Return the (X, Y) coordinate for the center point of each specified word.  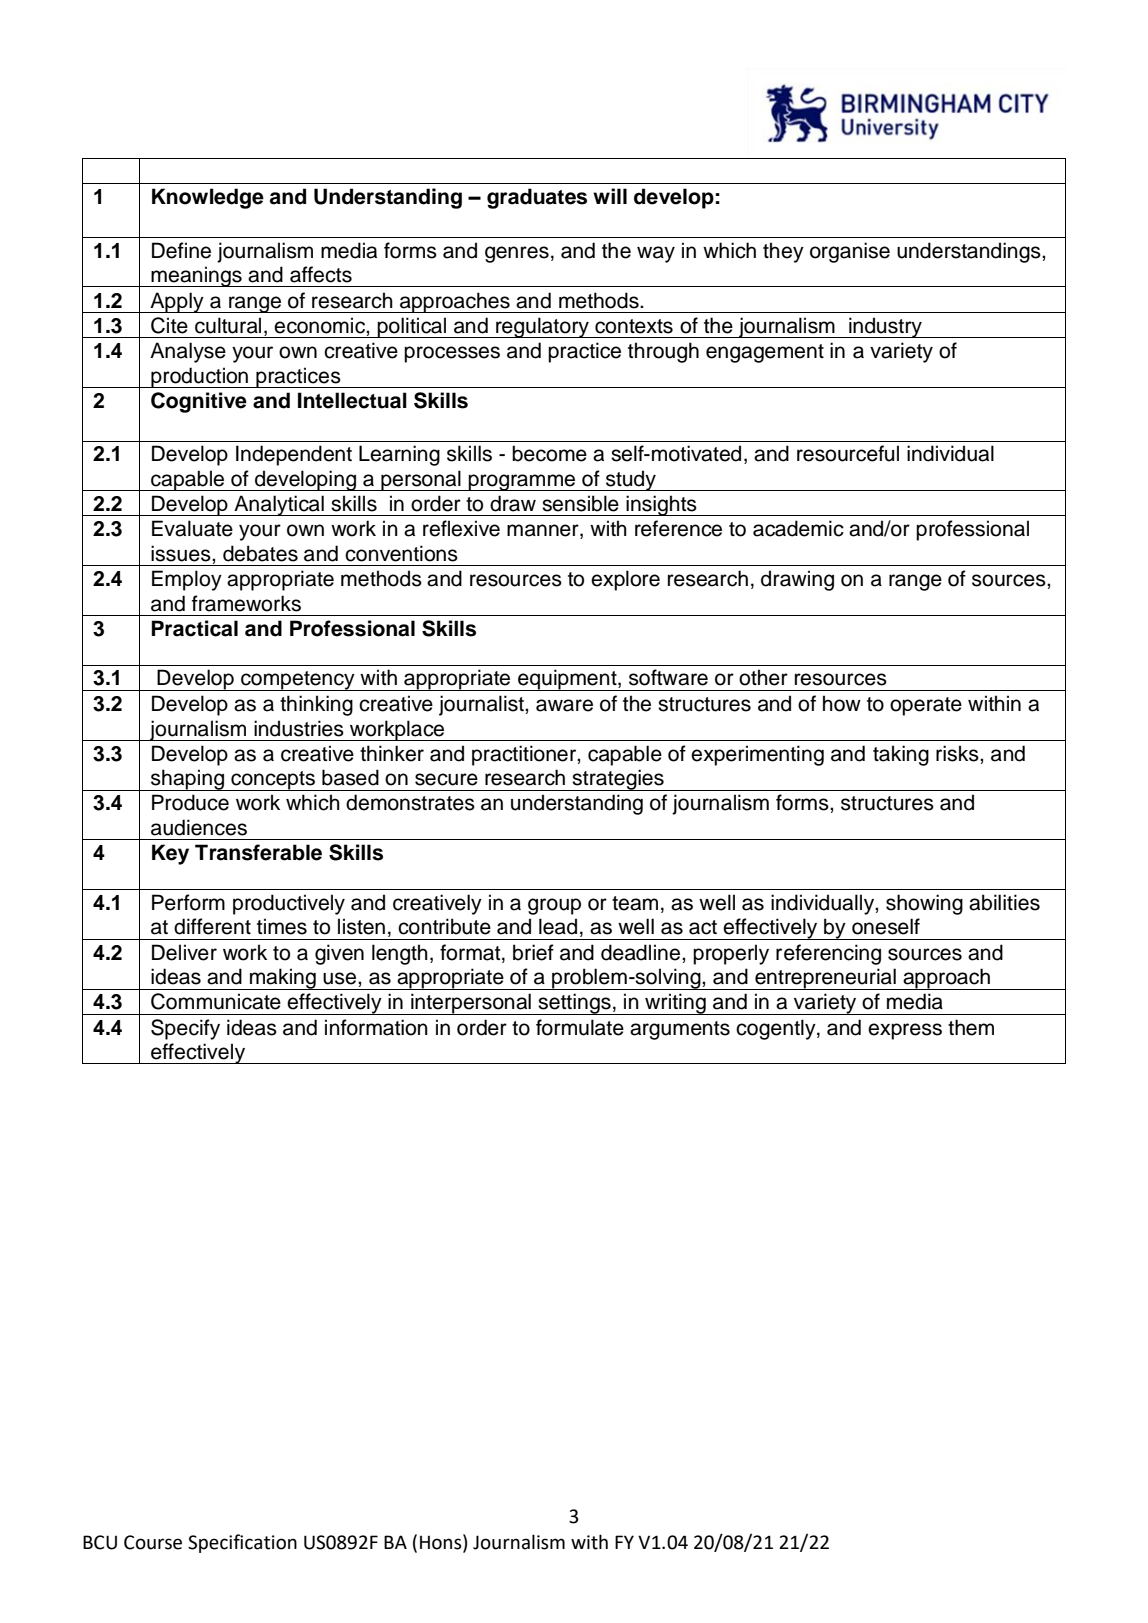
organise (850, 252)
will (610, 196)
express (905, 1031)
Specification (242, 1543)
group (554, 906)
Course (153, 1542)
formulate (580, 1027)
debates (260, 553)
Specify (185, 1029)
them (971, 1027)
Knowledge (208, 198)
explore (625, 580)
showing (924, 904)
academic (798, 528)
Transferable (258, 852)
